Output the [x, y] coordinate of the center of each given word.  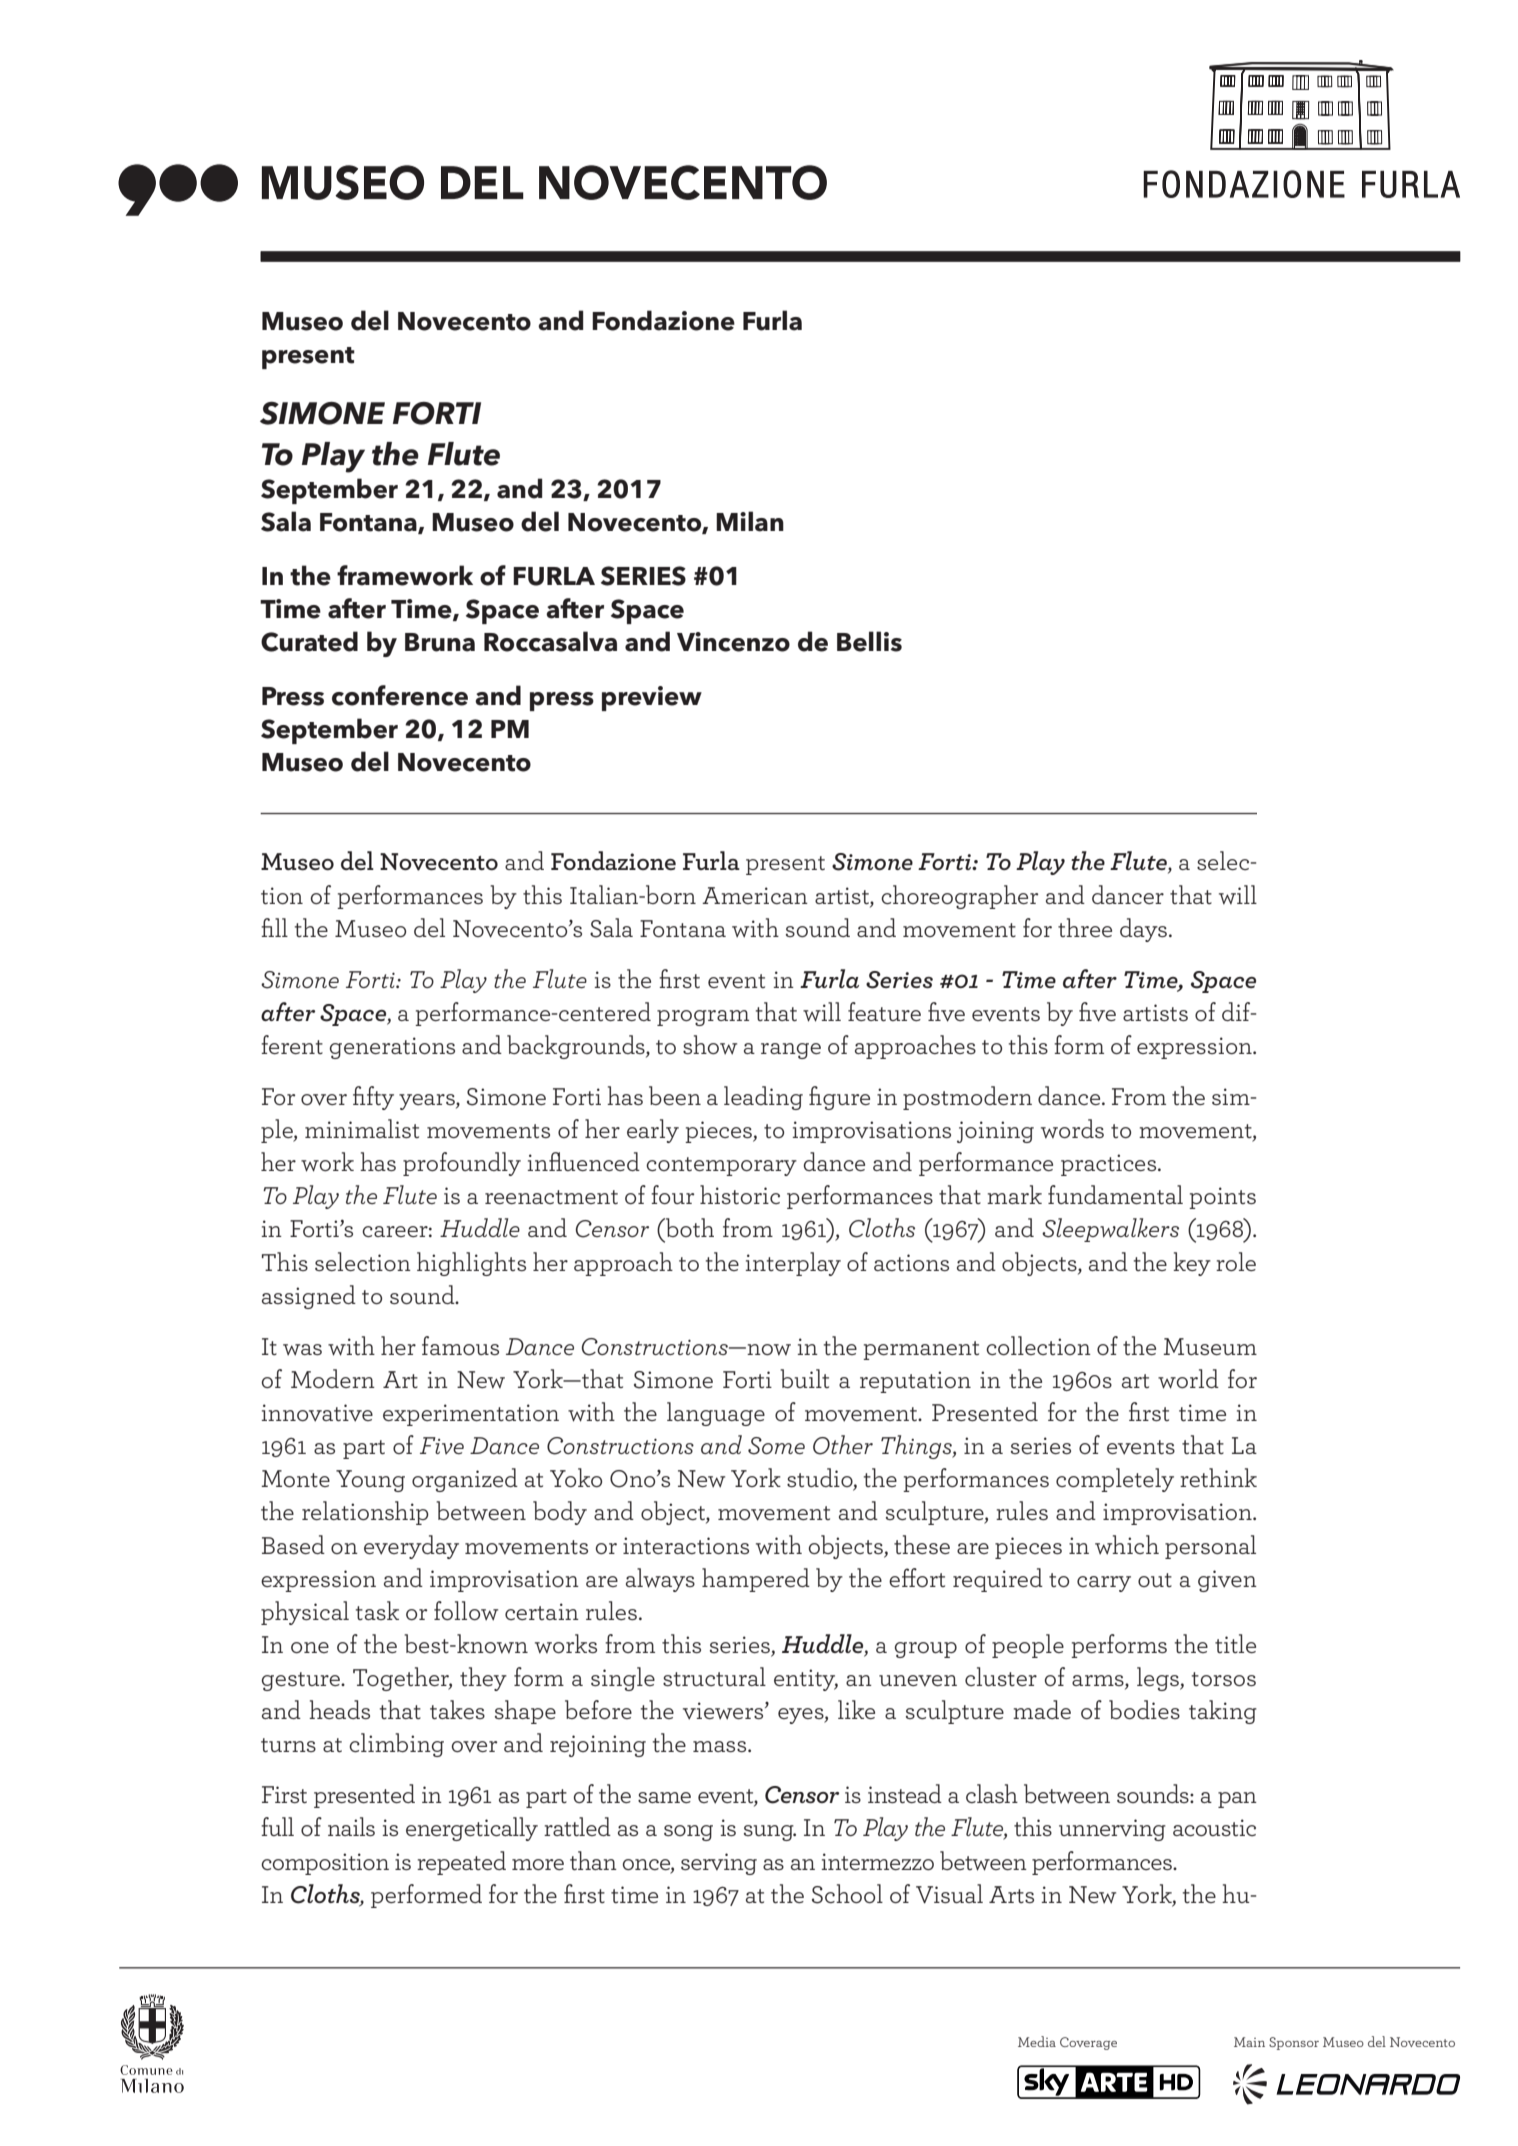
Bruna [440, 642]
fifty [373, 1098]
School [847, 1894]
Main [1249, 2042]
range [791, 1051]
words [1072, 1129]
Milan [750, 521]
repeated [461, 1863]
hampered [756, 1580]
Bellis [869, 641]
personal [1210, 1547]
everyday [411, 1547]
